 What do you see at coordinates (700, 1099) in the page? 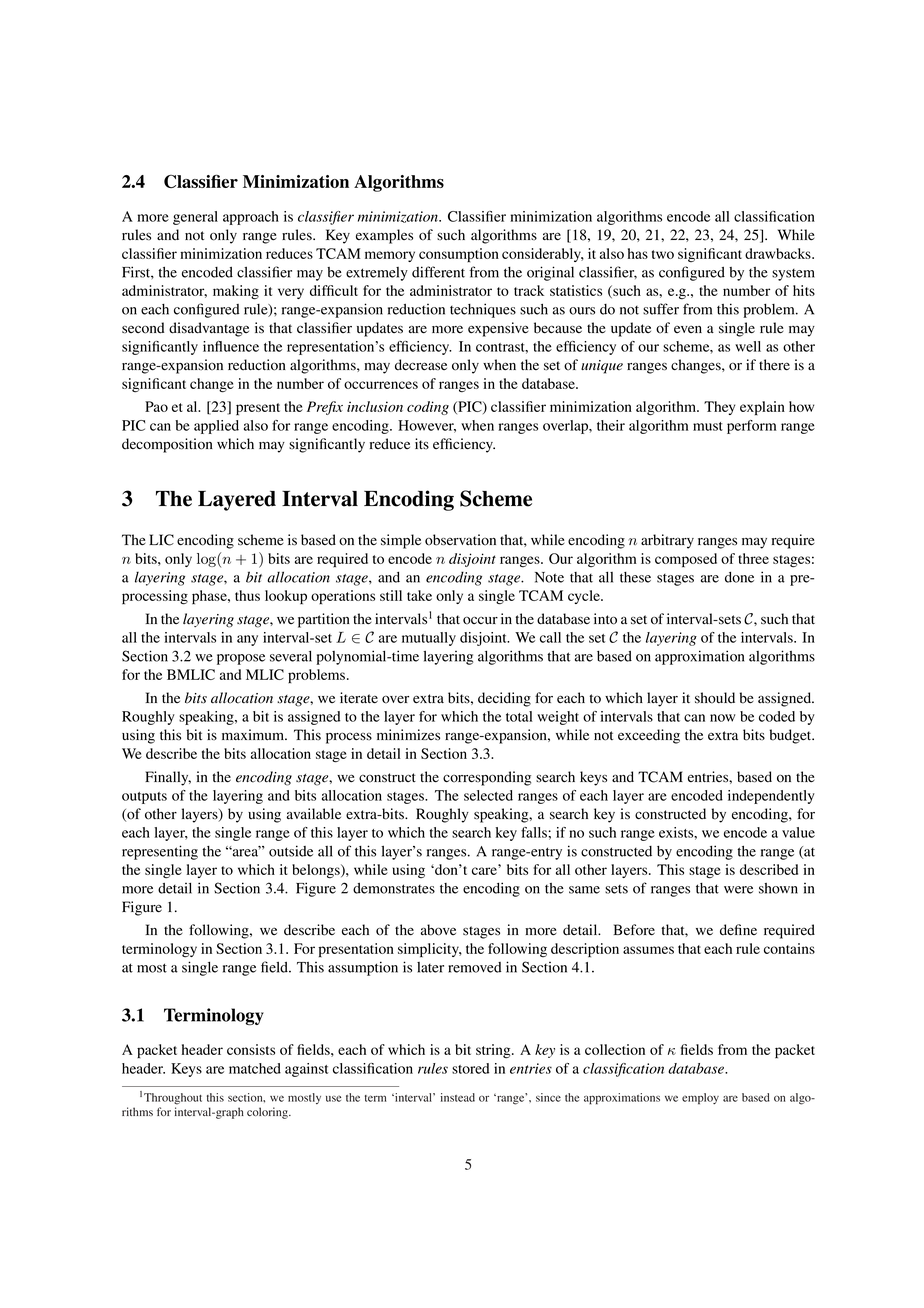
I see `employ` at bounding box center [700, 1099].
